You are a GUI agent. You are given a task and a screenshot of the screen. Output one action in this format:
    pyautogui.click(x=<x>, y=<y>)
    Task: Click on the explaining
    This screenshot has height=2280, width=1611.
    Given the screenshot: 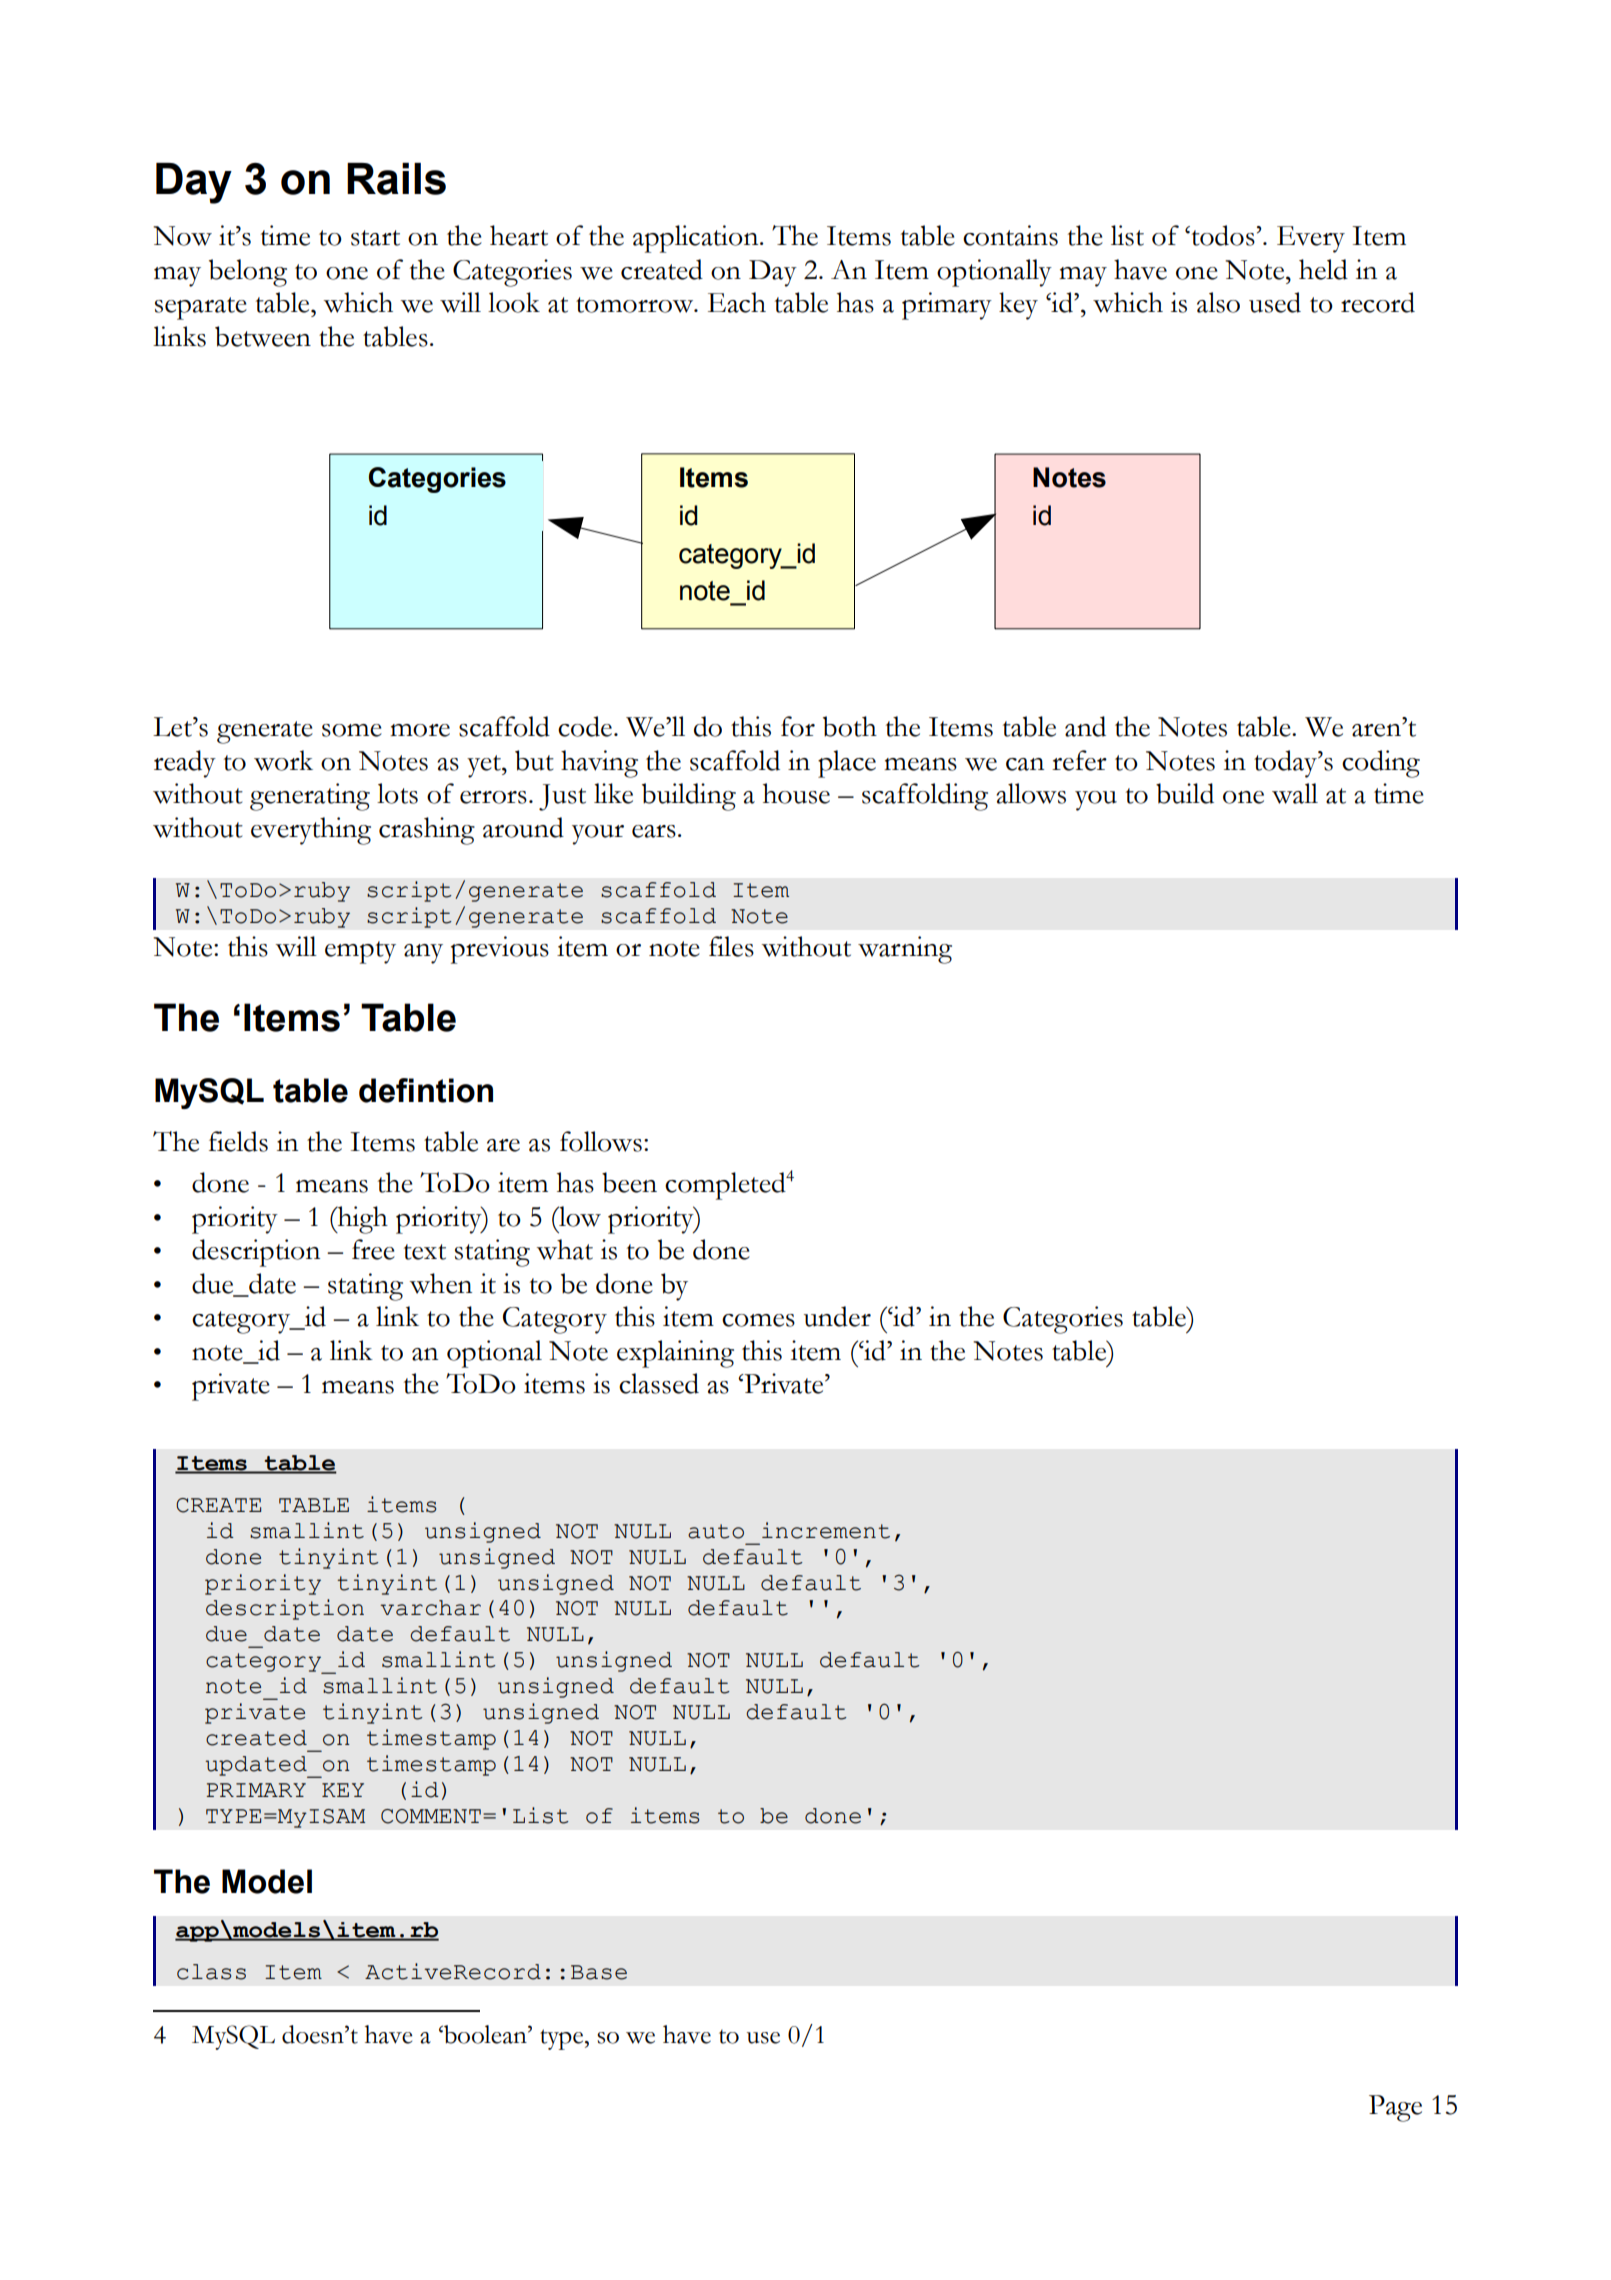 What is the action you would take?
    pyautogui.click(x=675, y=1354)
